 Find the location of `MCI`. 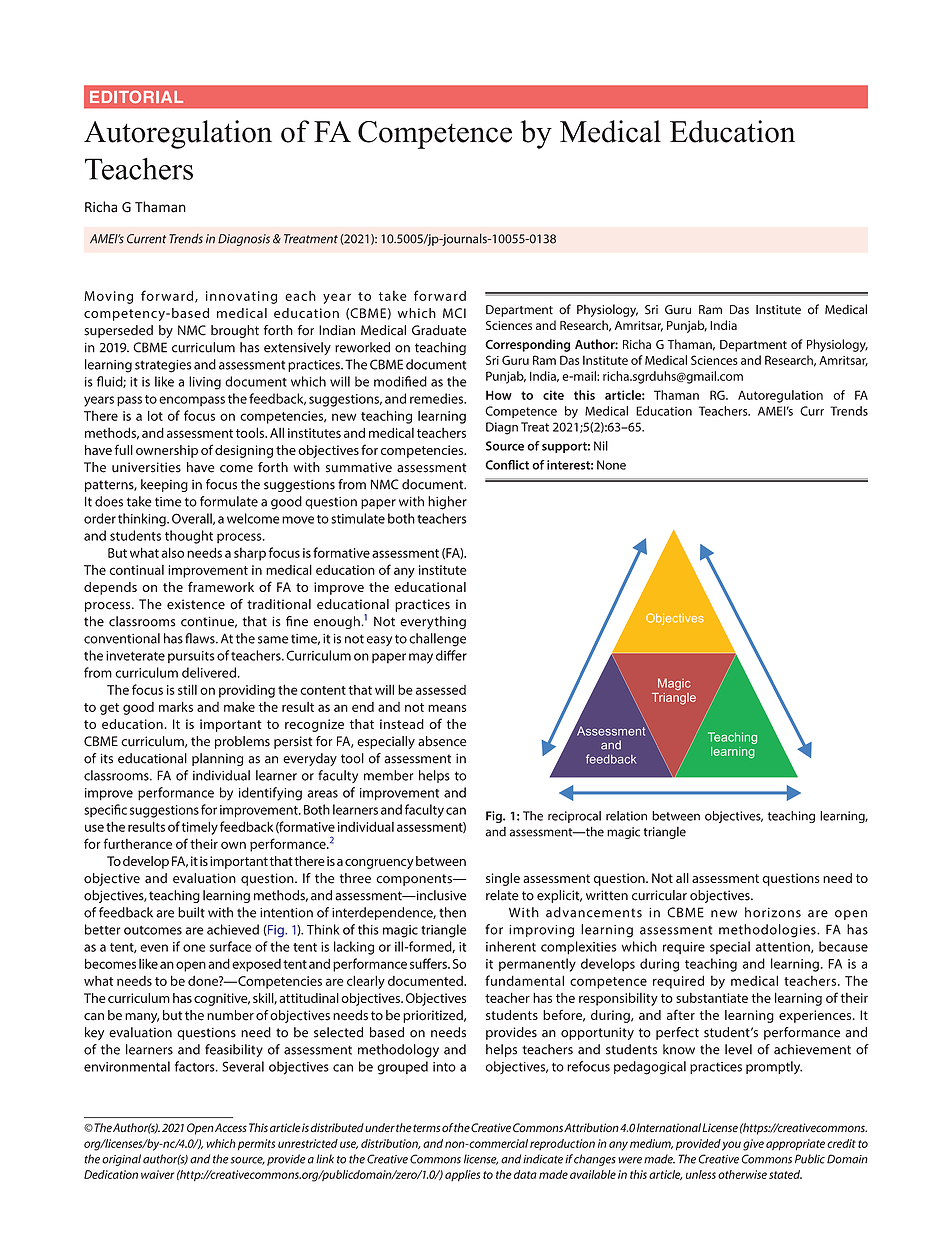

MCI is located at coordinates (454, 313).
